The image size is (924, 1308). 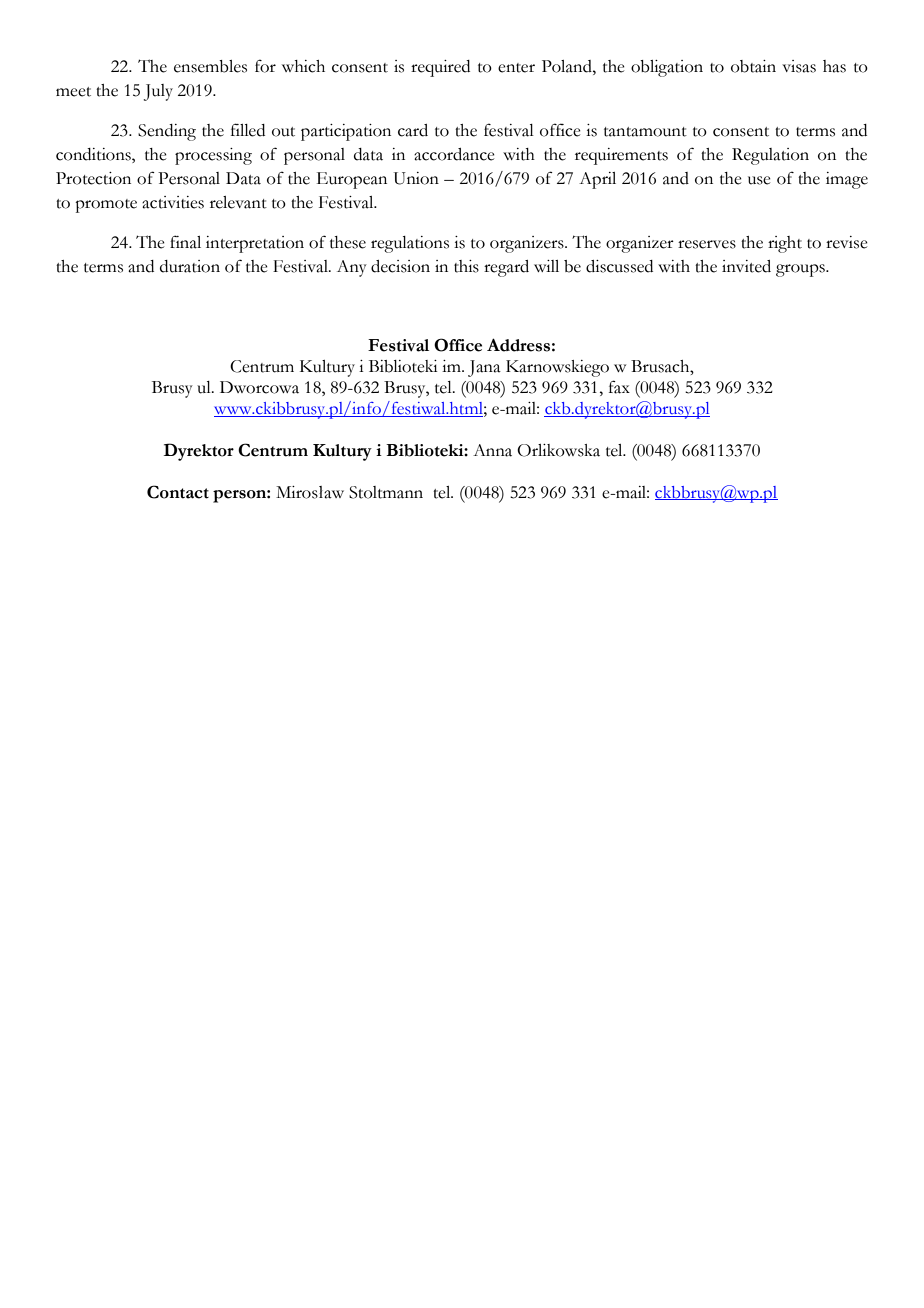 I want to click on July, so click(x=158, y=92).
